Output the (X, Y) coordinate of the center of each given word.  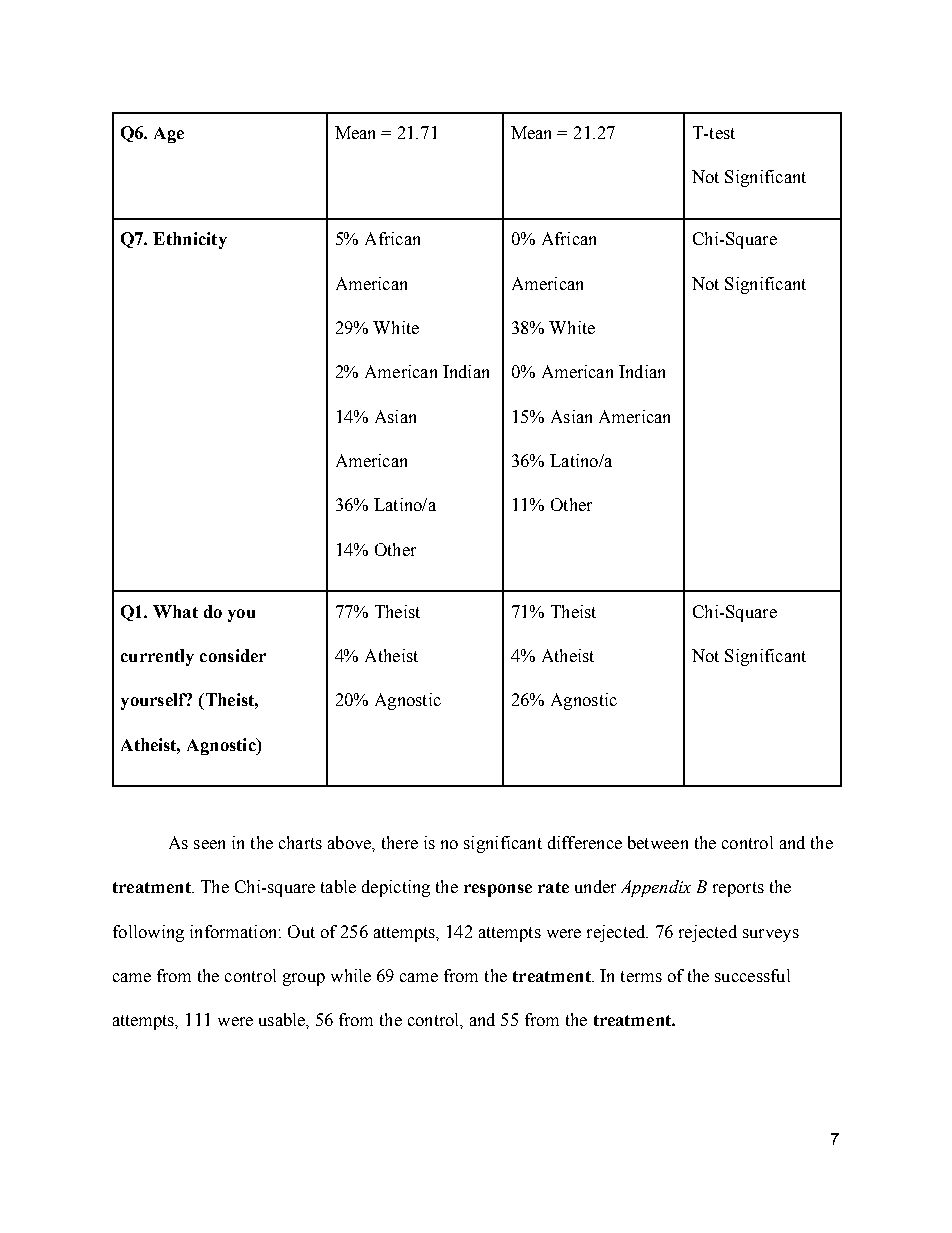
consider (233, 655)
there (400, 842)
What (175, 611)
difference (585, 842)
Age (169, 135)
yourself (154, 701)
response (498, 890)
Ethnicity (190, 240)
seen (209, 844)
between (658, 842)
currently (157, 657)
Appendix (656, 888)
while (351, 975)
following (148, 933)
